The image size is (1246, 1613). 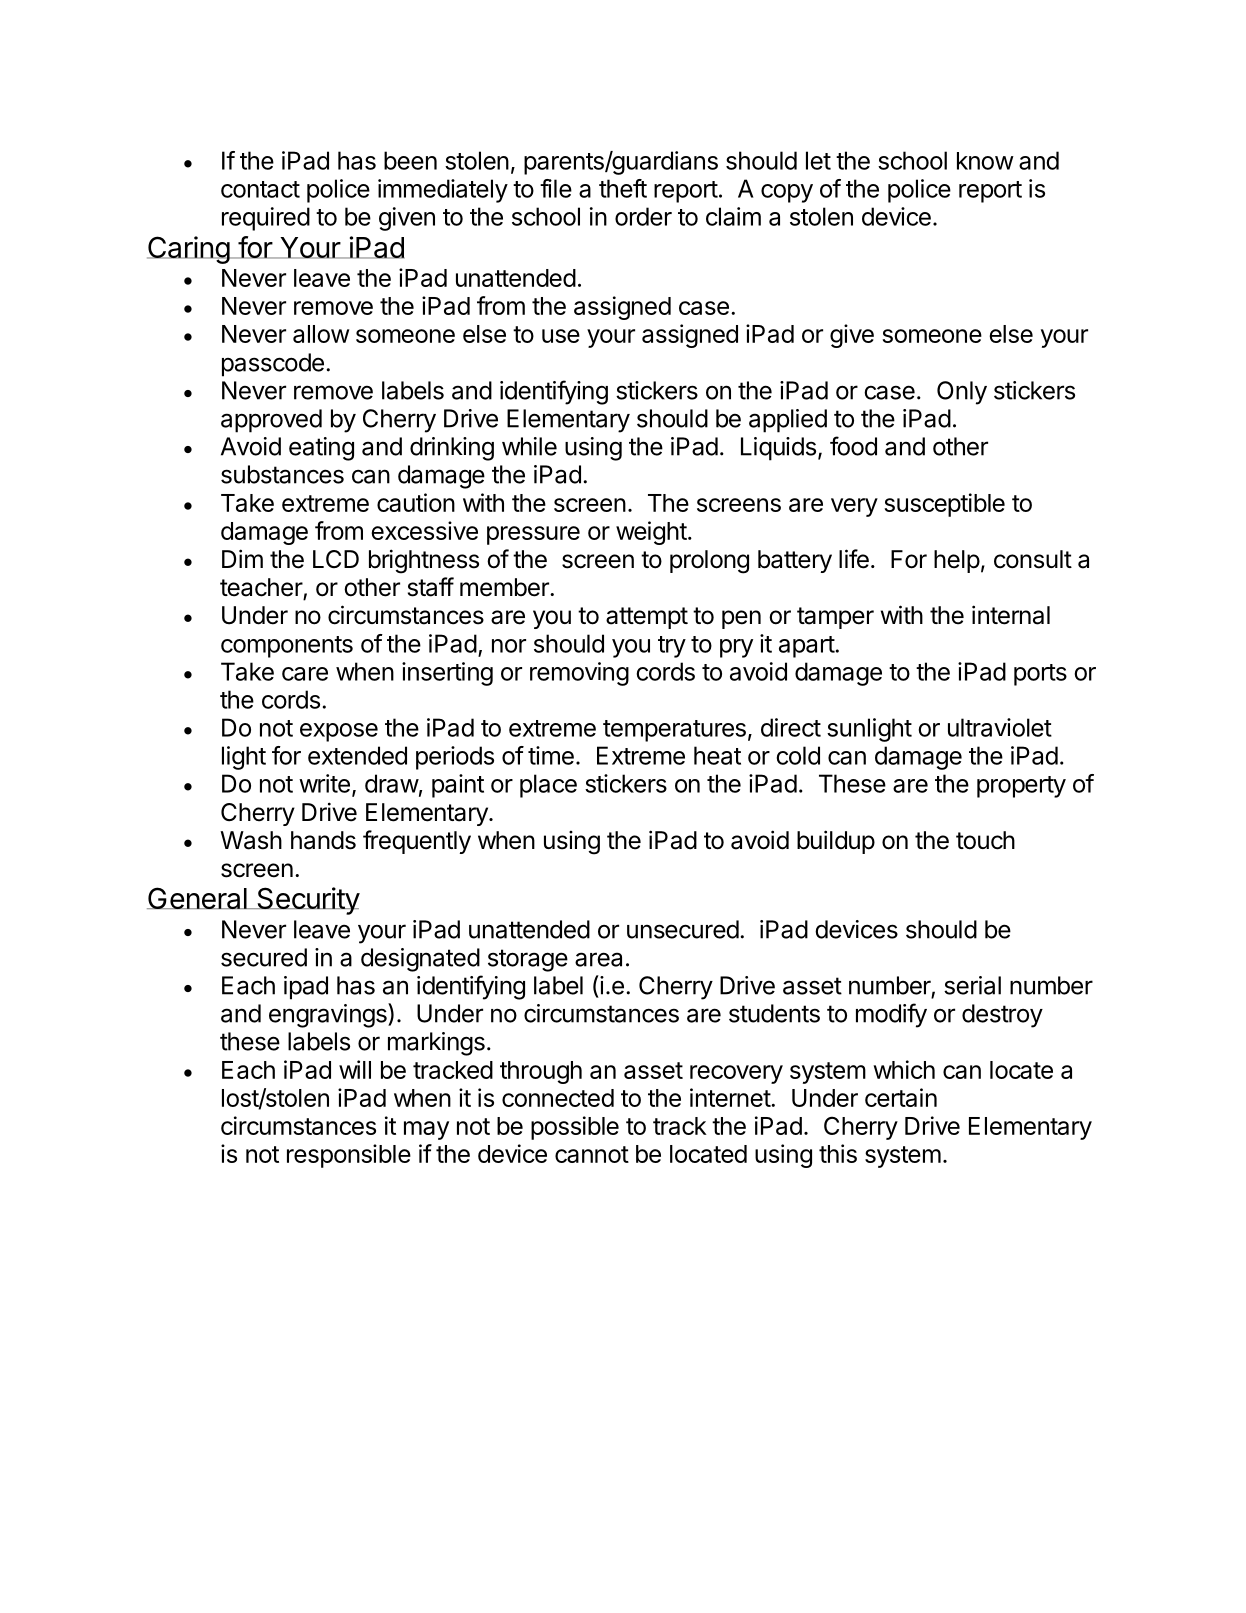 I want to click on internal, so click(x=1011, y=615).
